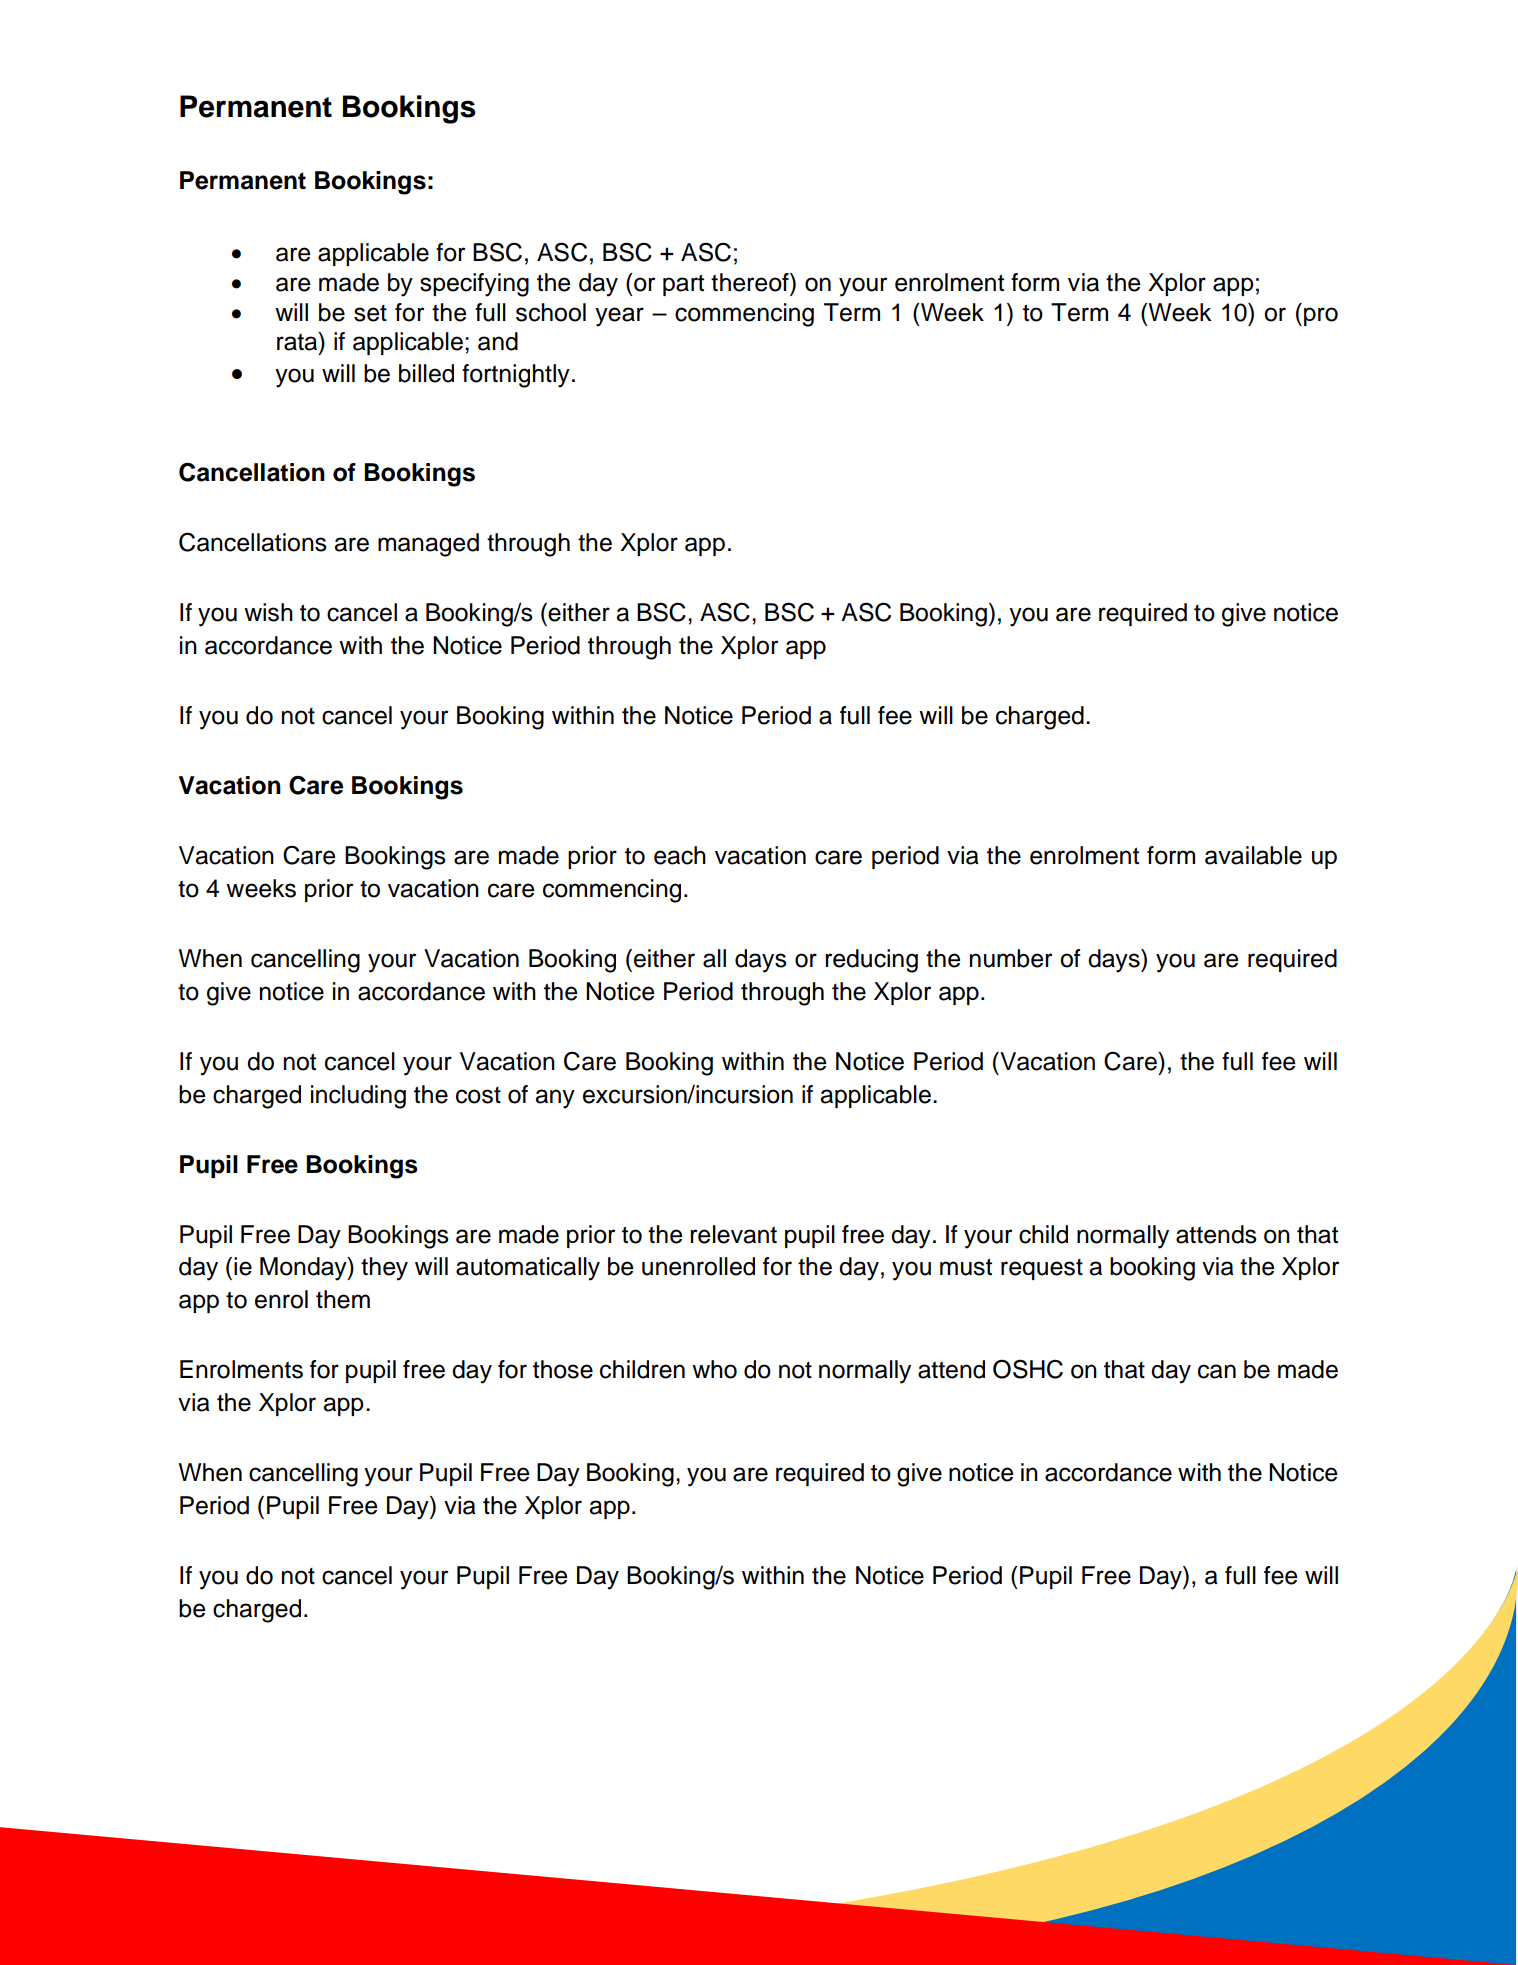 This screenshot has height=1965, width=1518. Describe the element at coordinates (680, 855) in the screenshot. I see `each` at that location.
